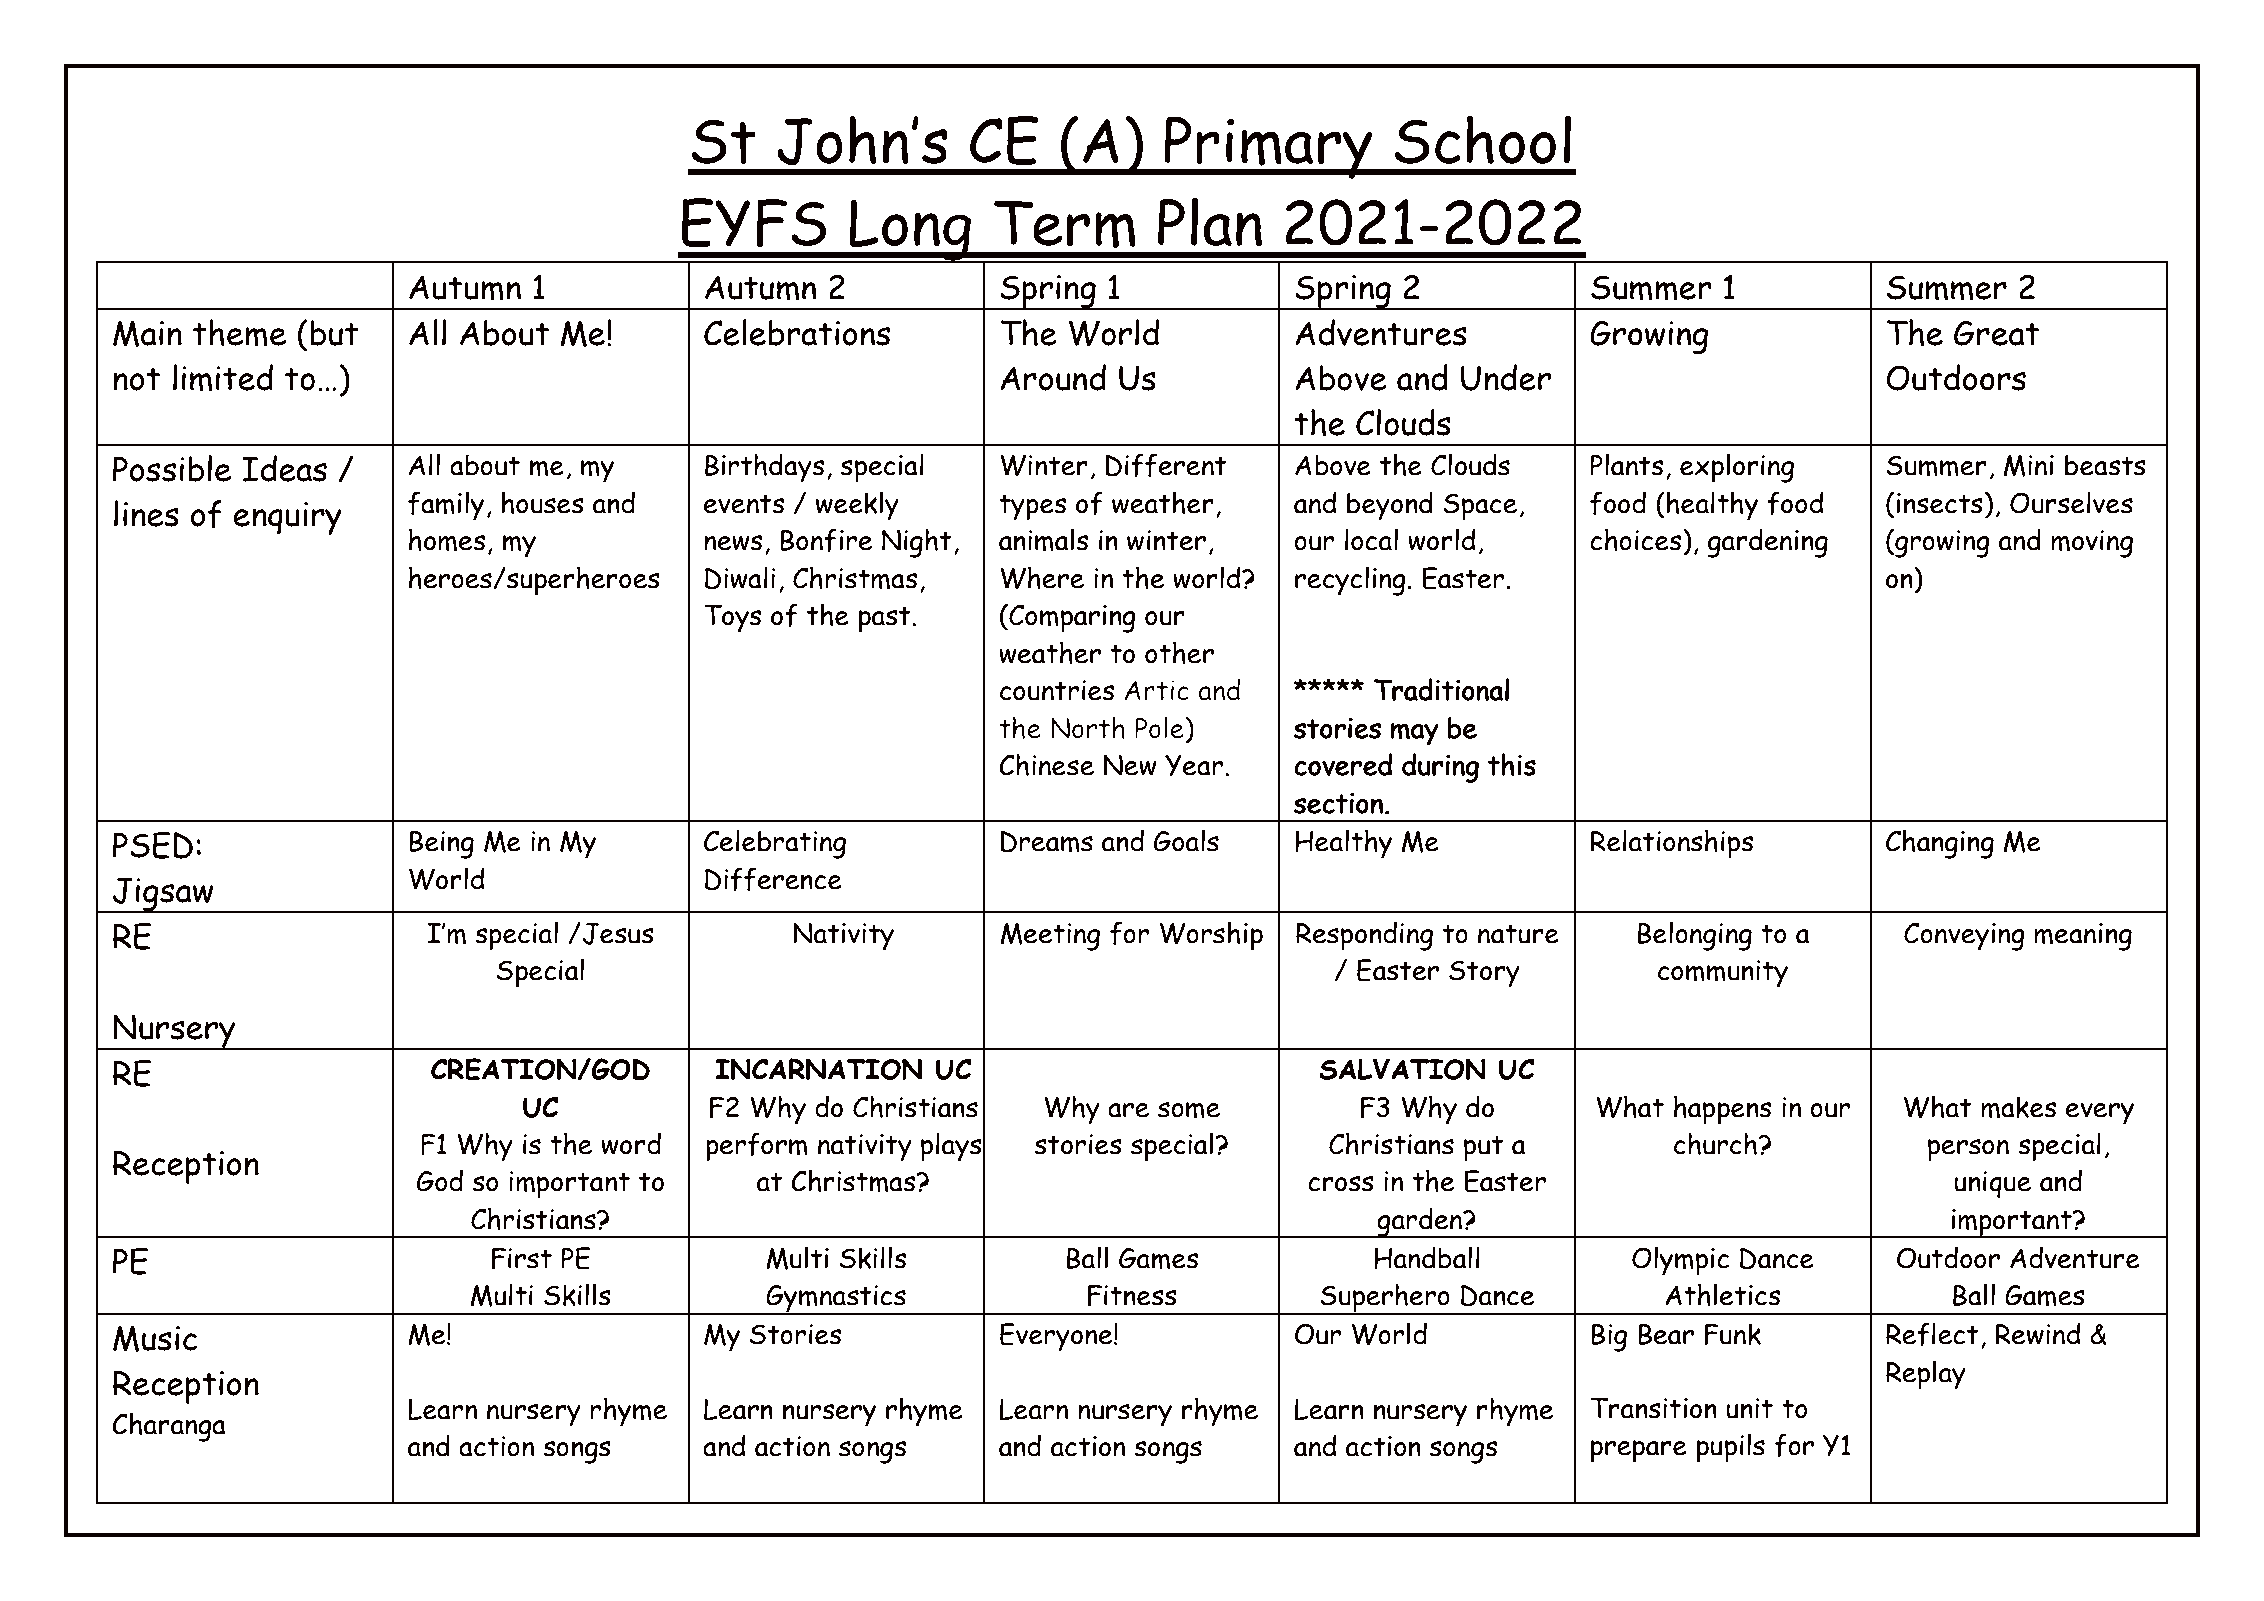 The image size is (2264, 1601). I want to click on person, so click(1968, 1150).
